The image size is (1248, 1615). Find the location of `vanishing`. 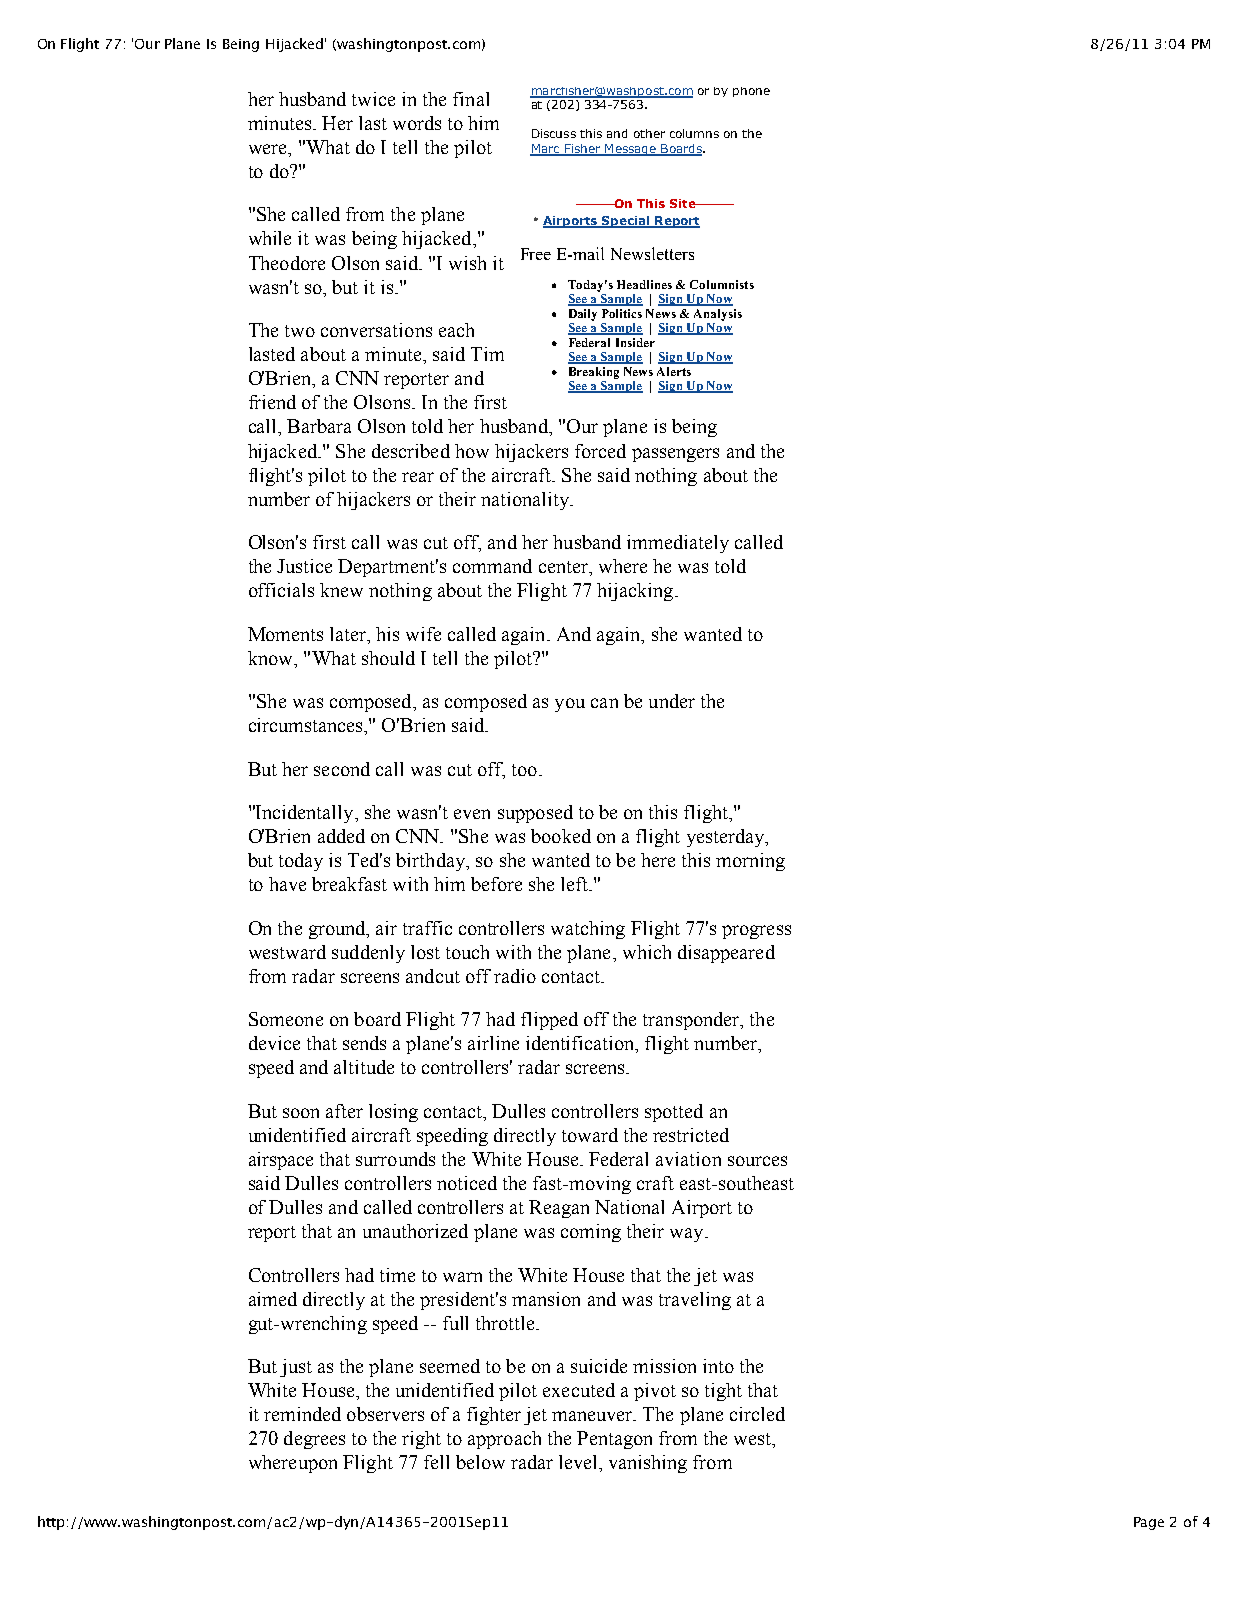

vanishing is located at coordinates (648, 1464).
